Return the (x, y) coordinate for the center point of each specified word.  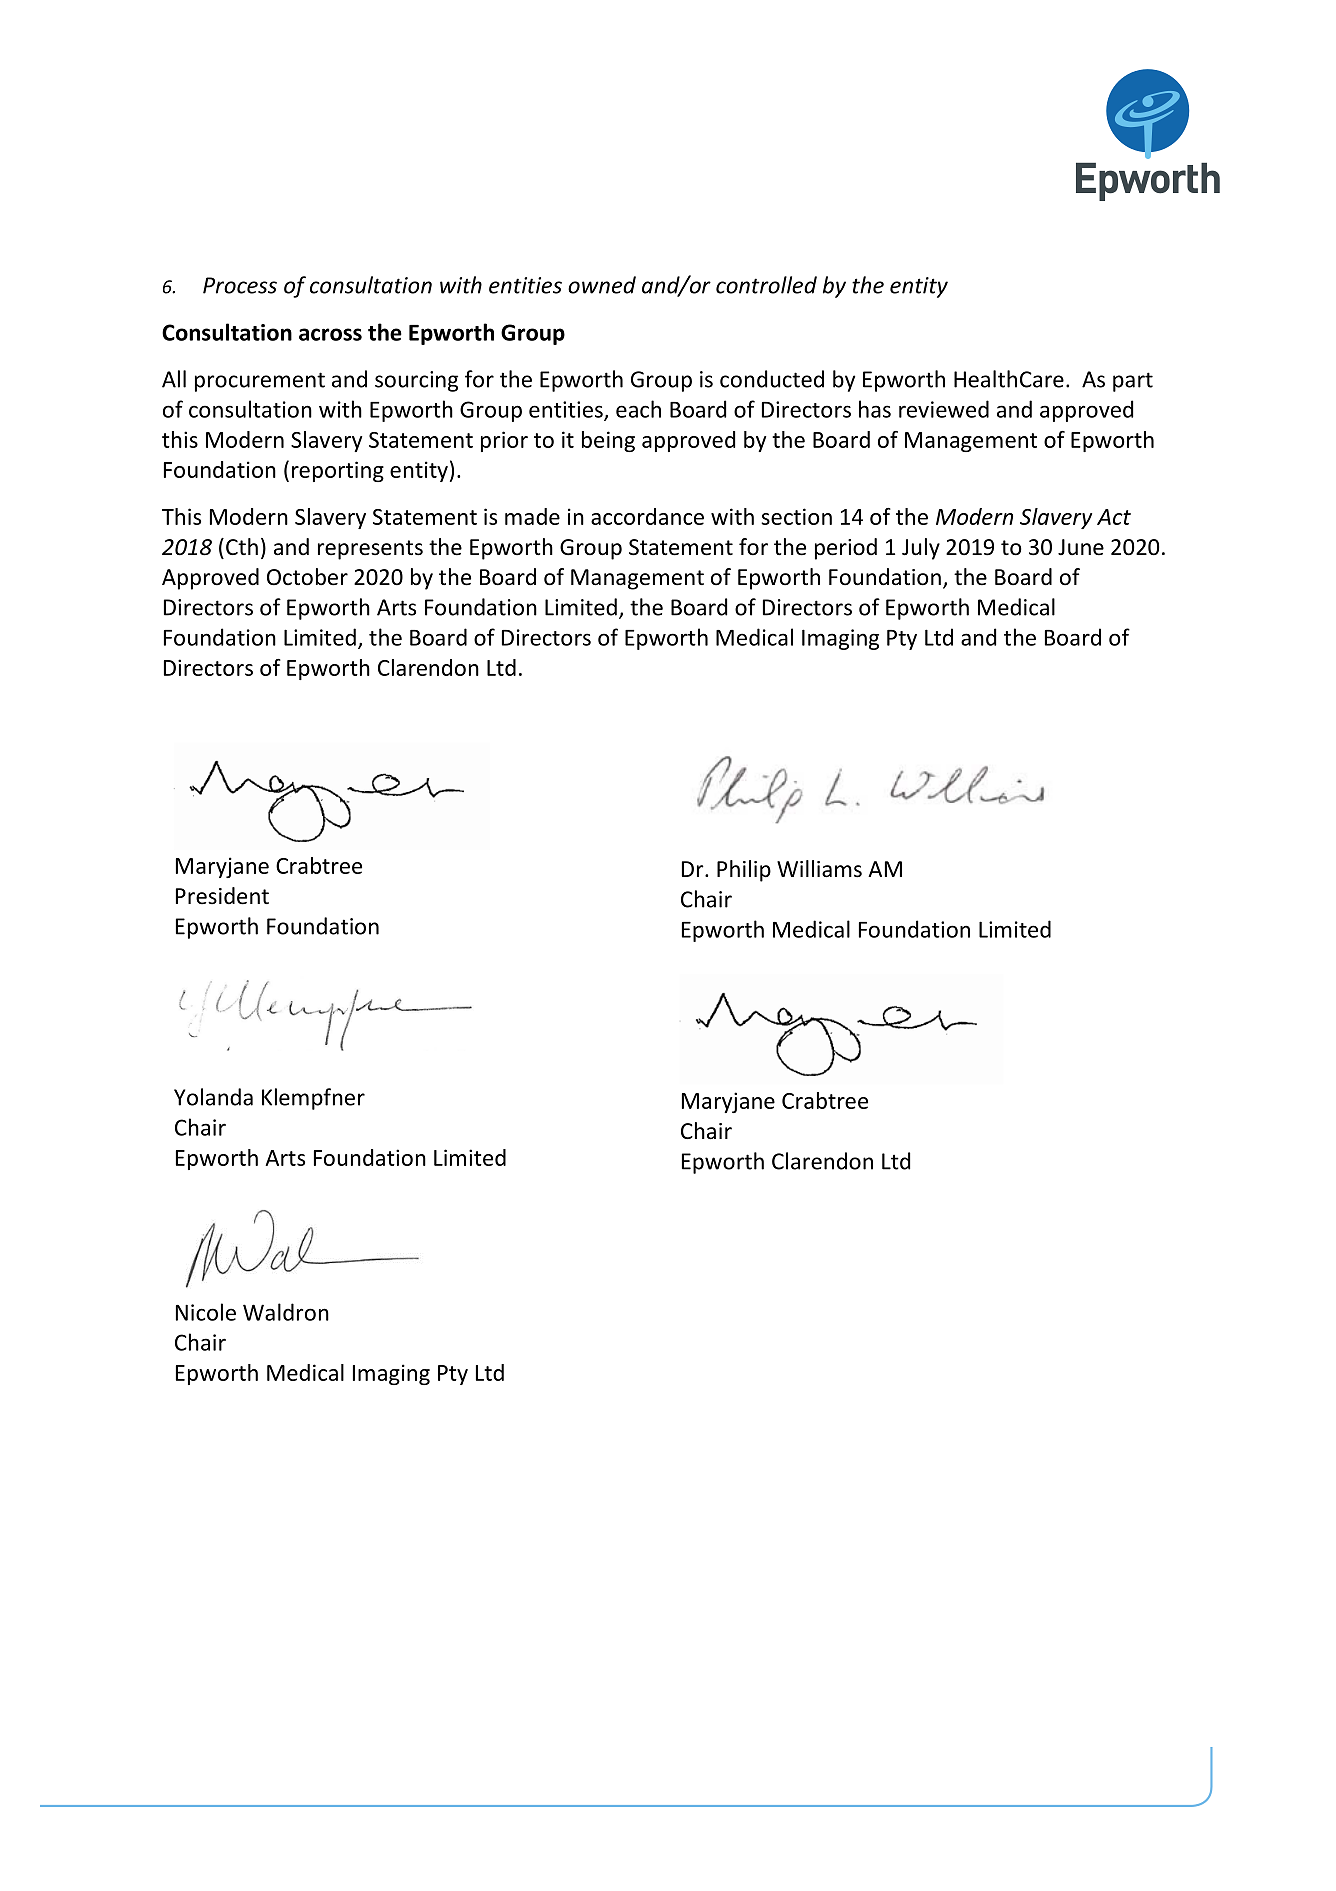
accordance (647, 516)
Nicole (206, 1312)
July (921, 549)
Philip (744, 871)
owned (602, 285)
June (1081, 547)
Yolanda (213, 1097)
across (330, 334)
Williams (819, 869)
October (307, 577)
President (222, 896)
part (1133, 382)
